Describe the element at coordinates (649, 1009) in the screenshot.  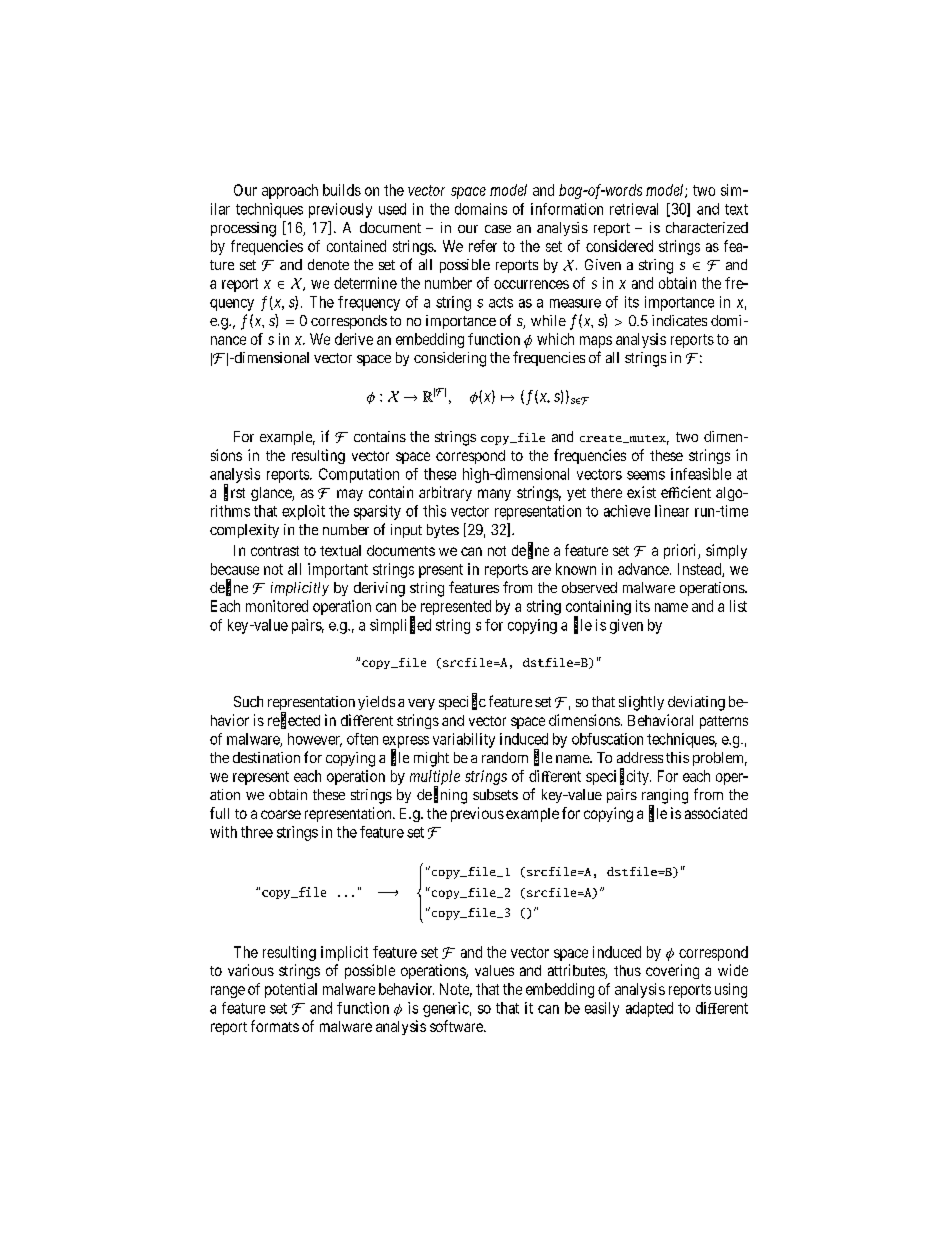
I see `adapted` at that location.
